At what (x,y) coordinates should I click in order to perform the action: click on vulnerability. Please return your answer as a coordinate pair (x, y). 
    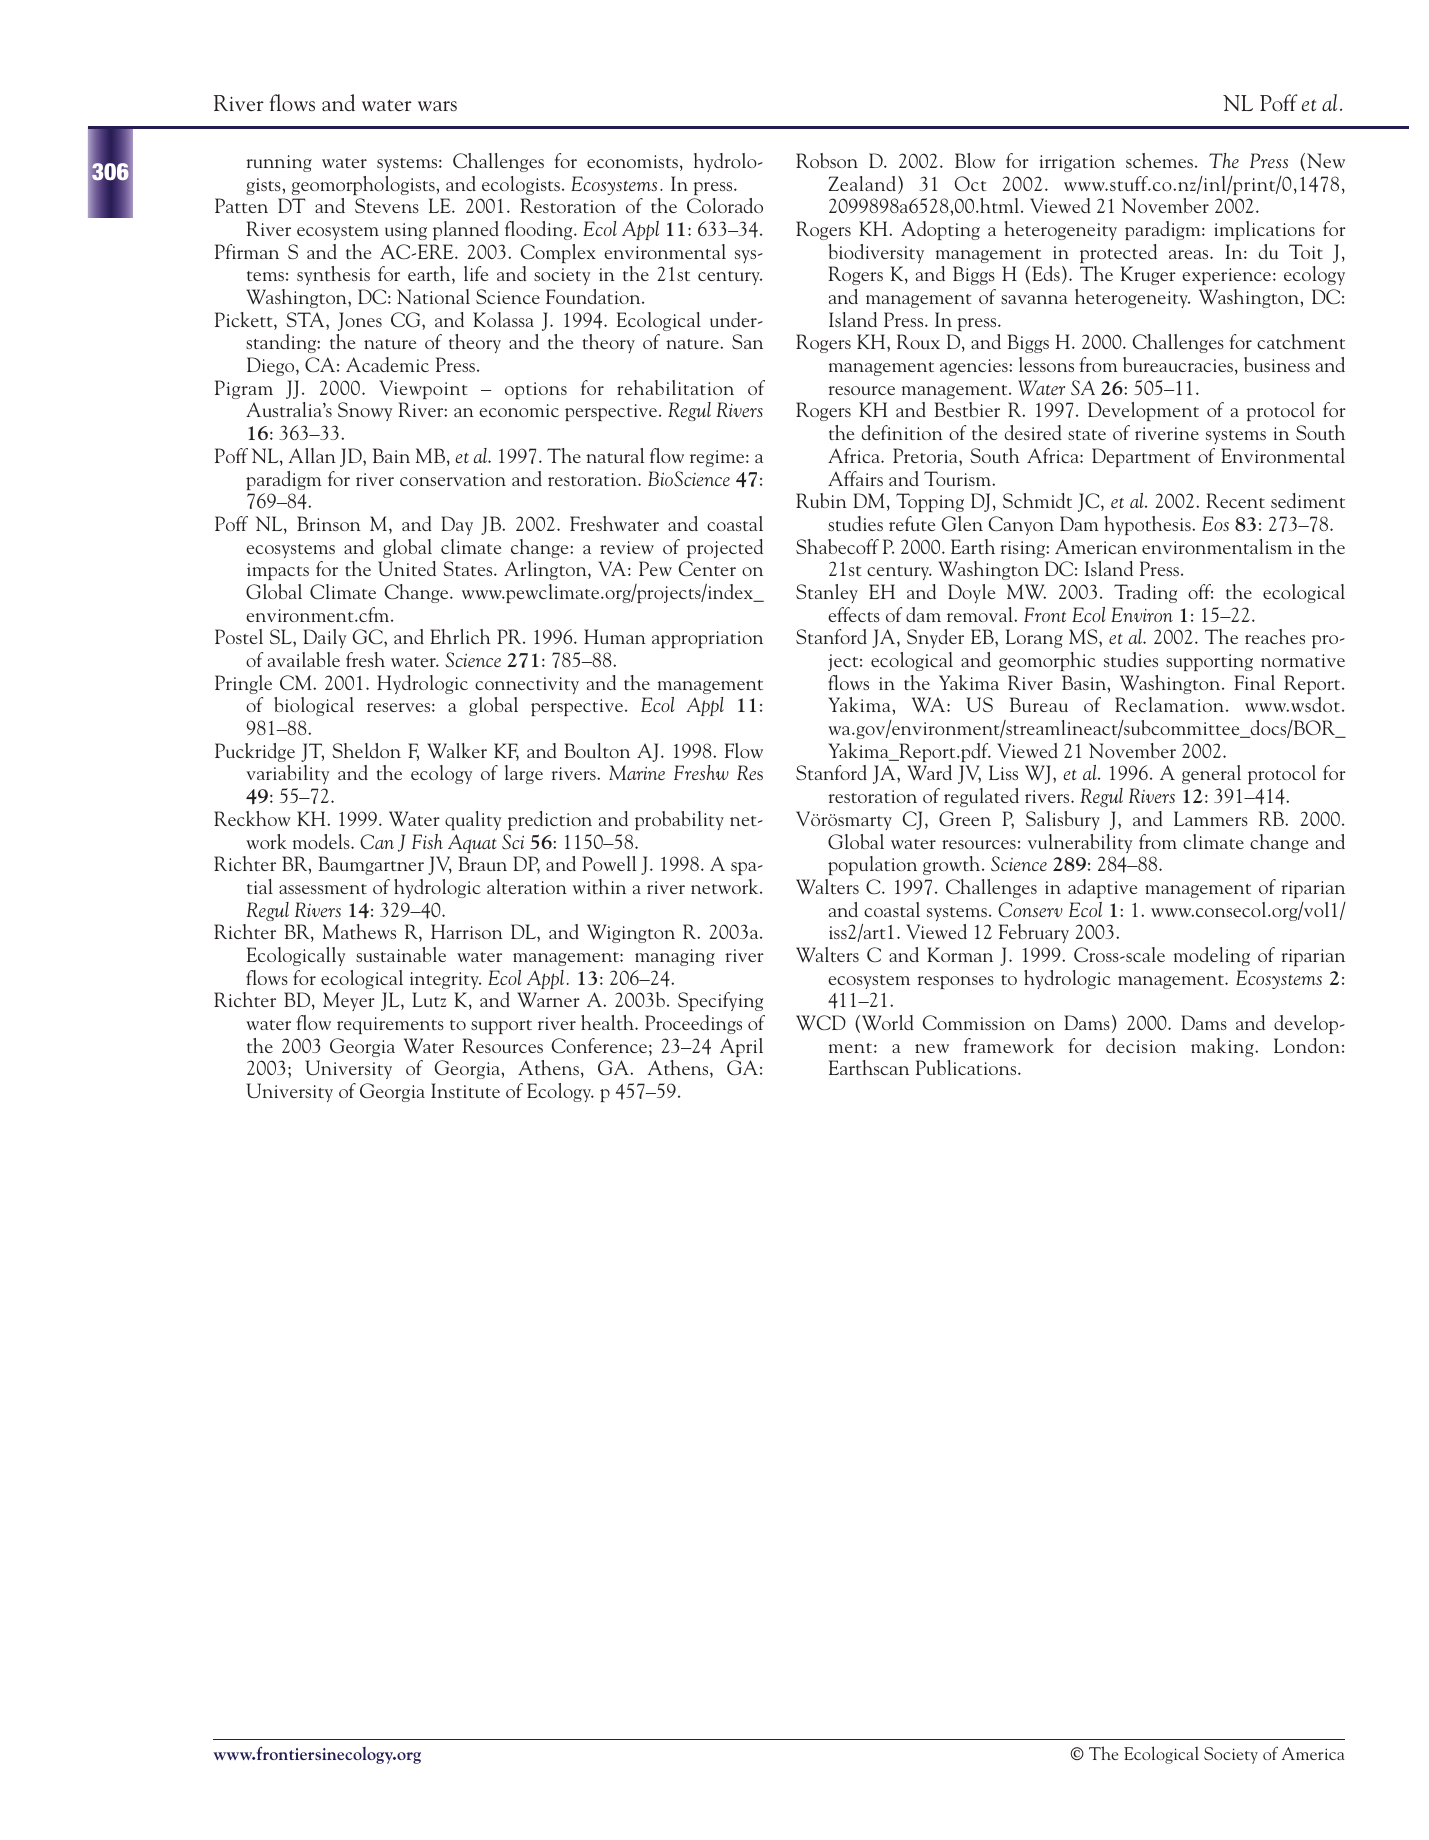
    Looking at the image, I should click on (1080, 843).
